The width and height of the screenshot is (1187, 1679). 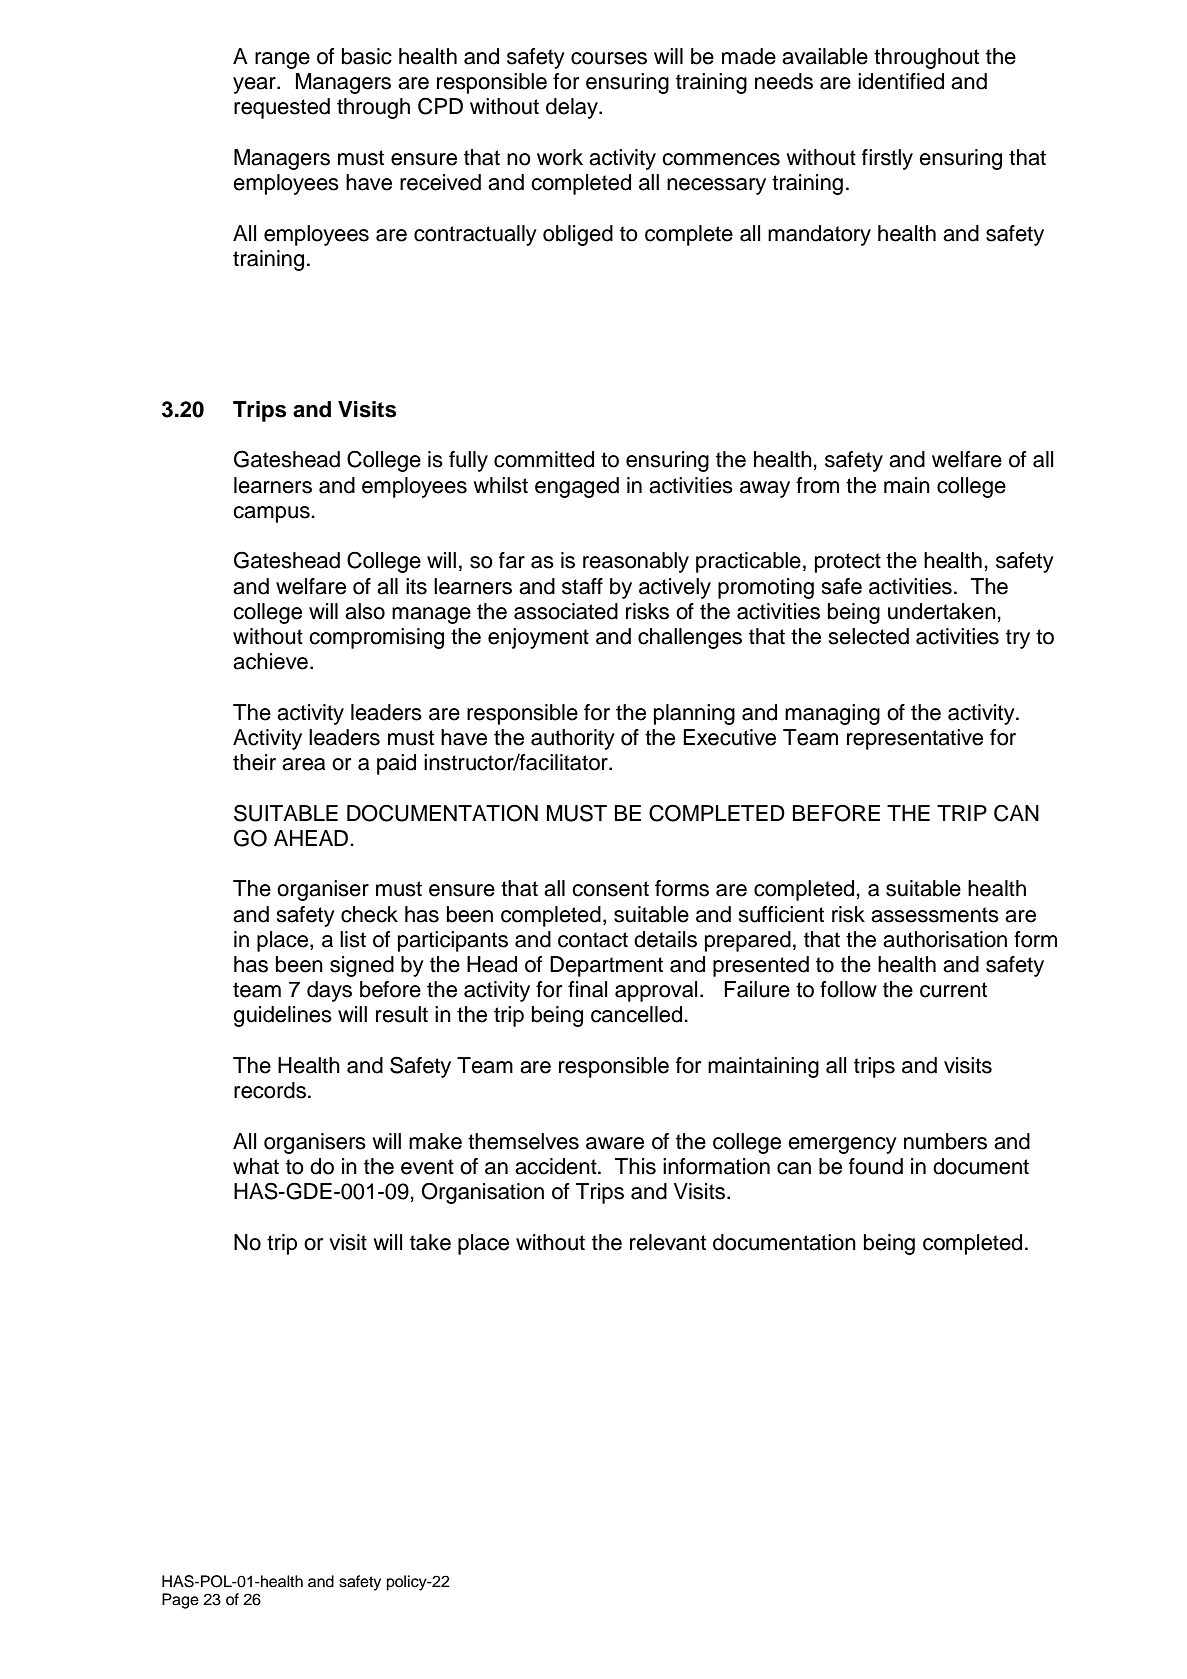 I want to click on records, so click(x=270, y=1090).
